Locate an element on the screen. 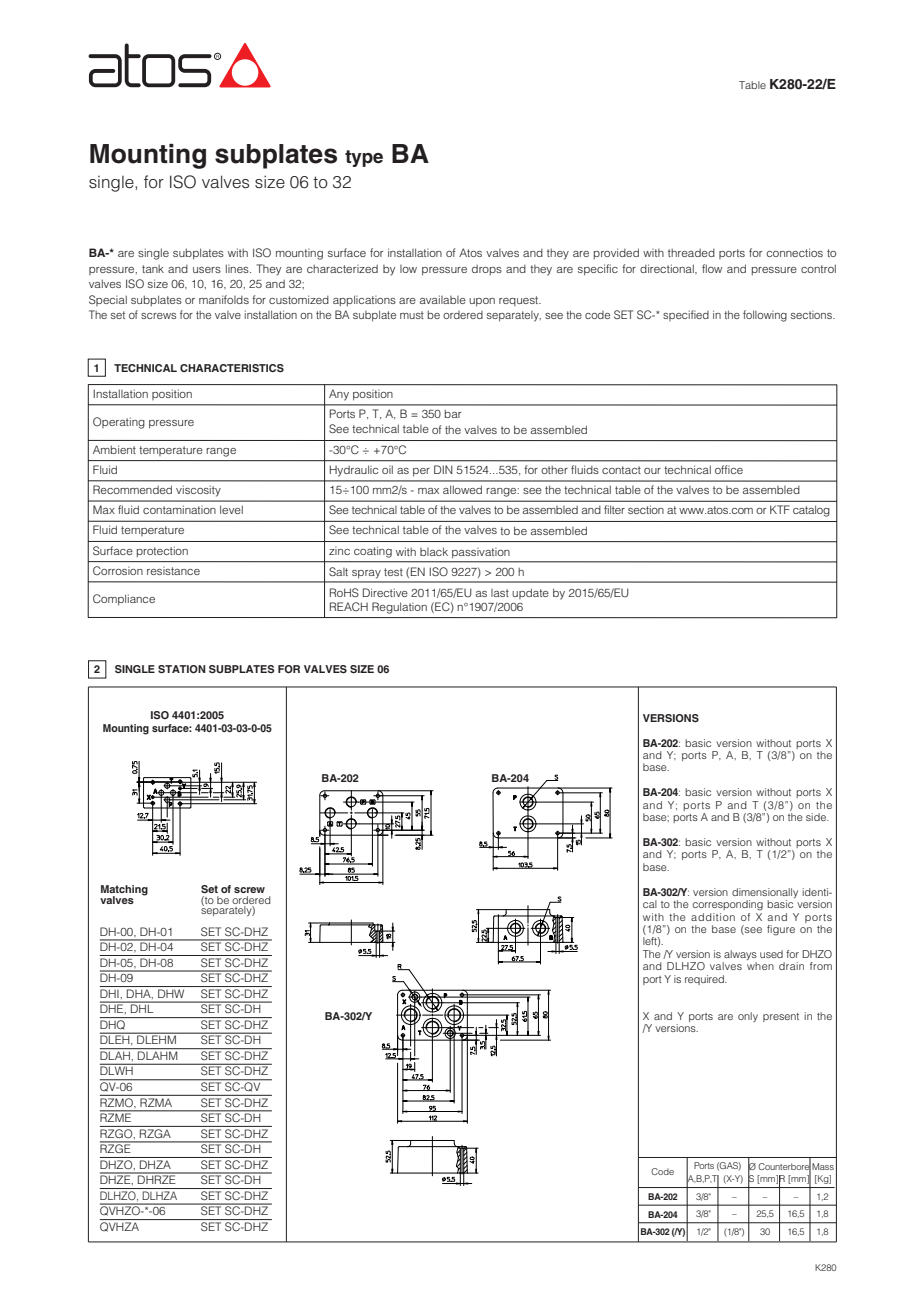  STATION is located at coordinates (182, 669).
